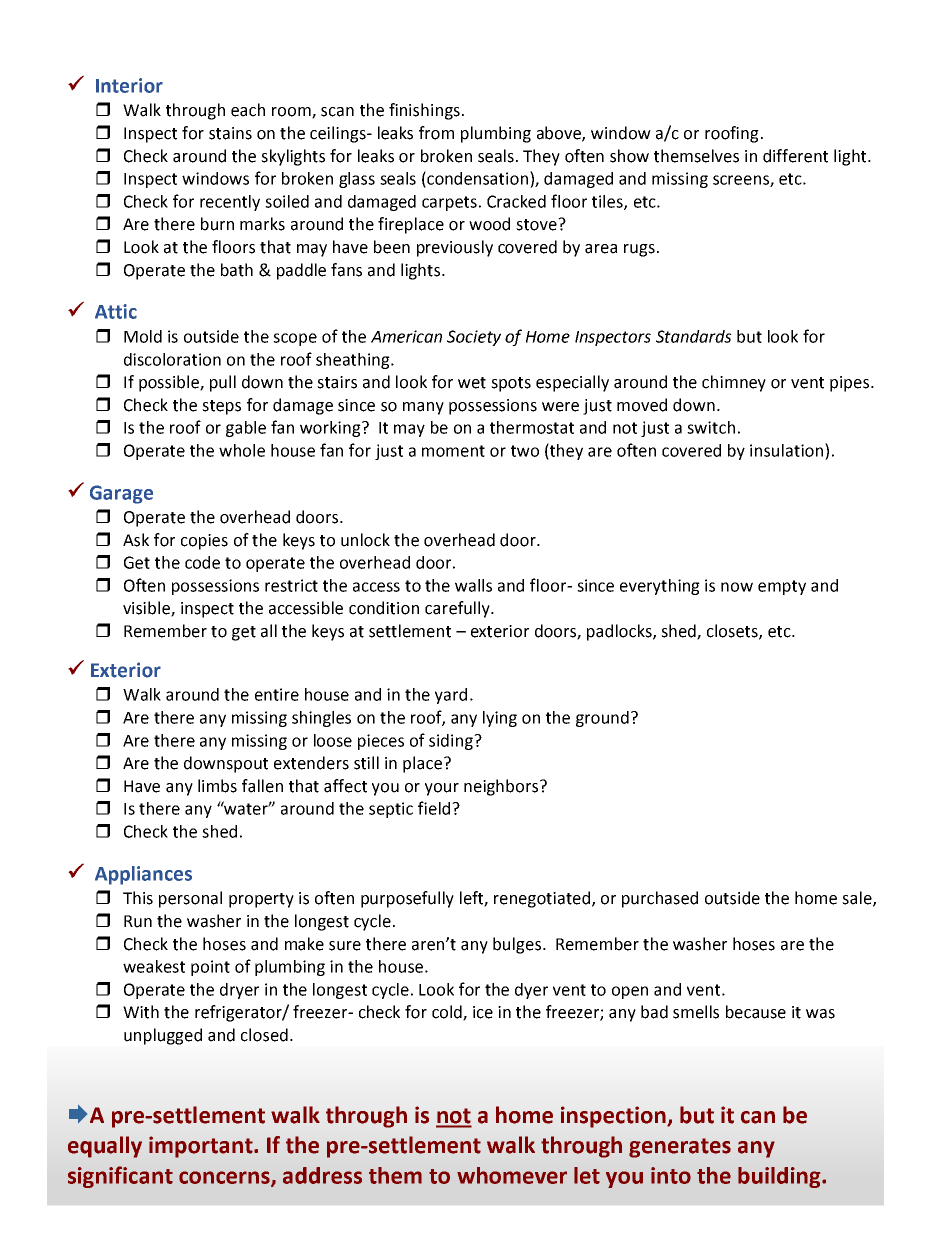  Describe the element at coordinates (230, 133) in the document. I see `stains` at that location.
